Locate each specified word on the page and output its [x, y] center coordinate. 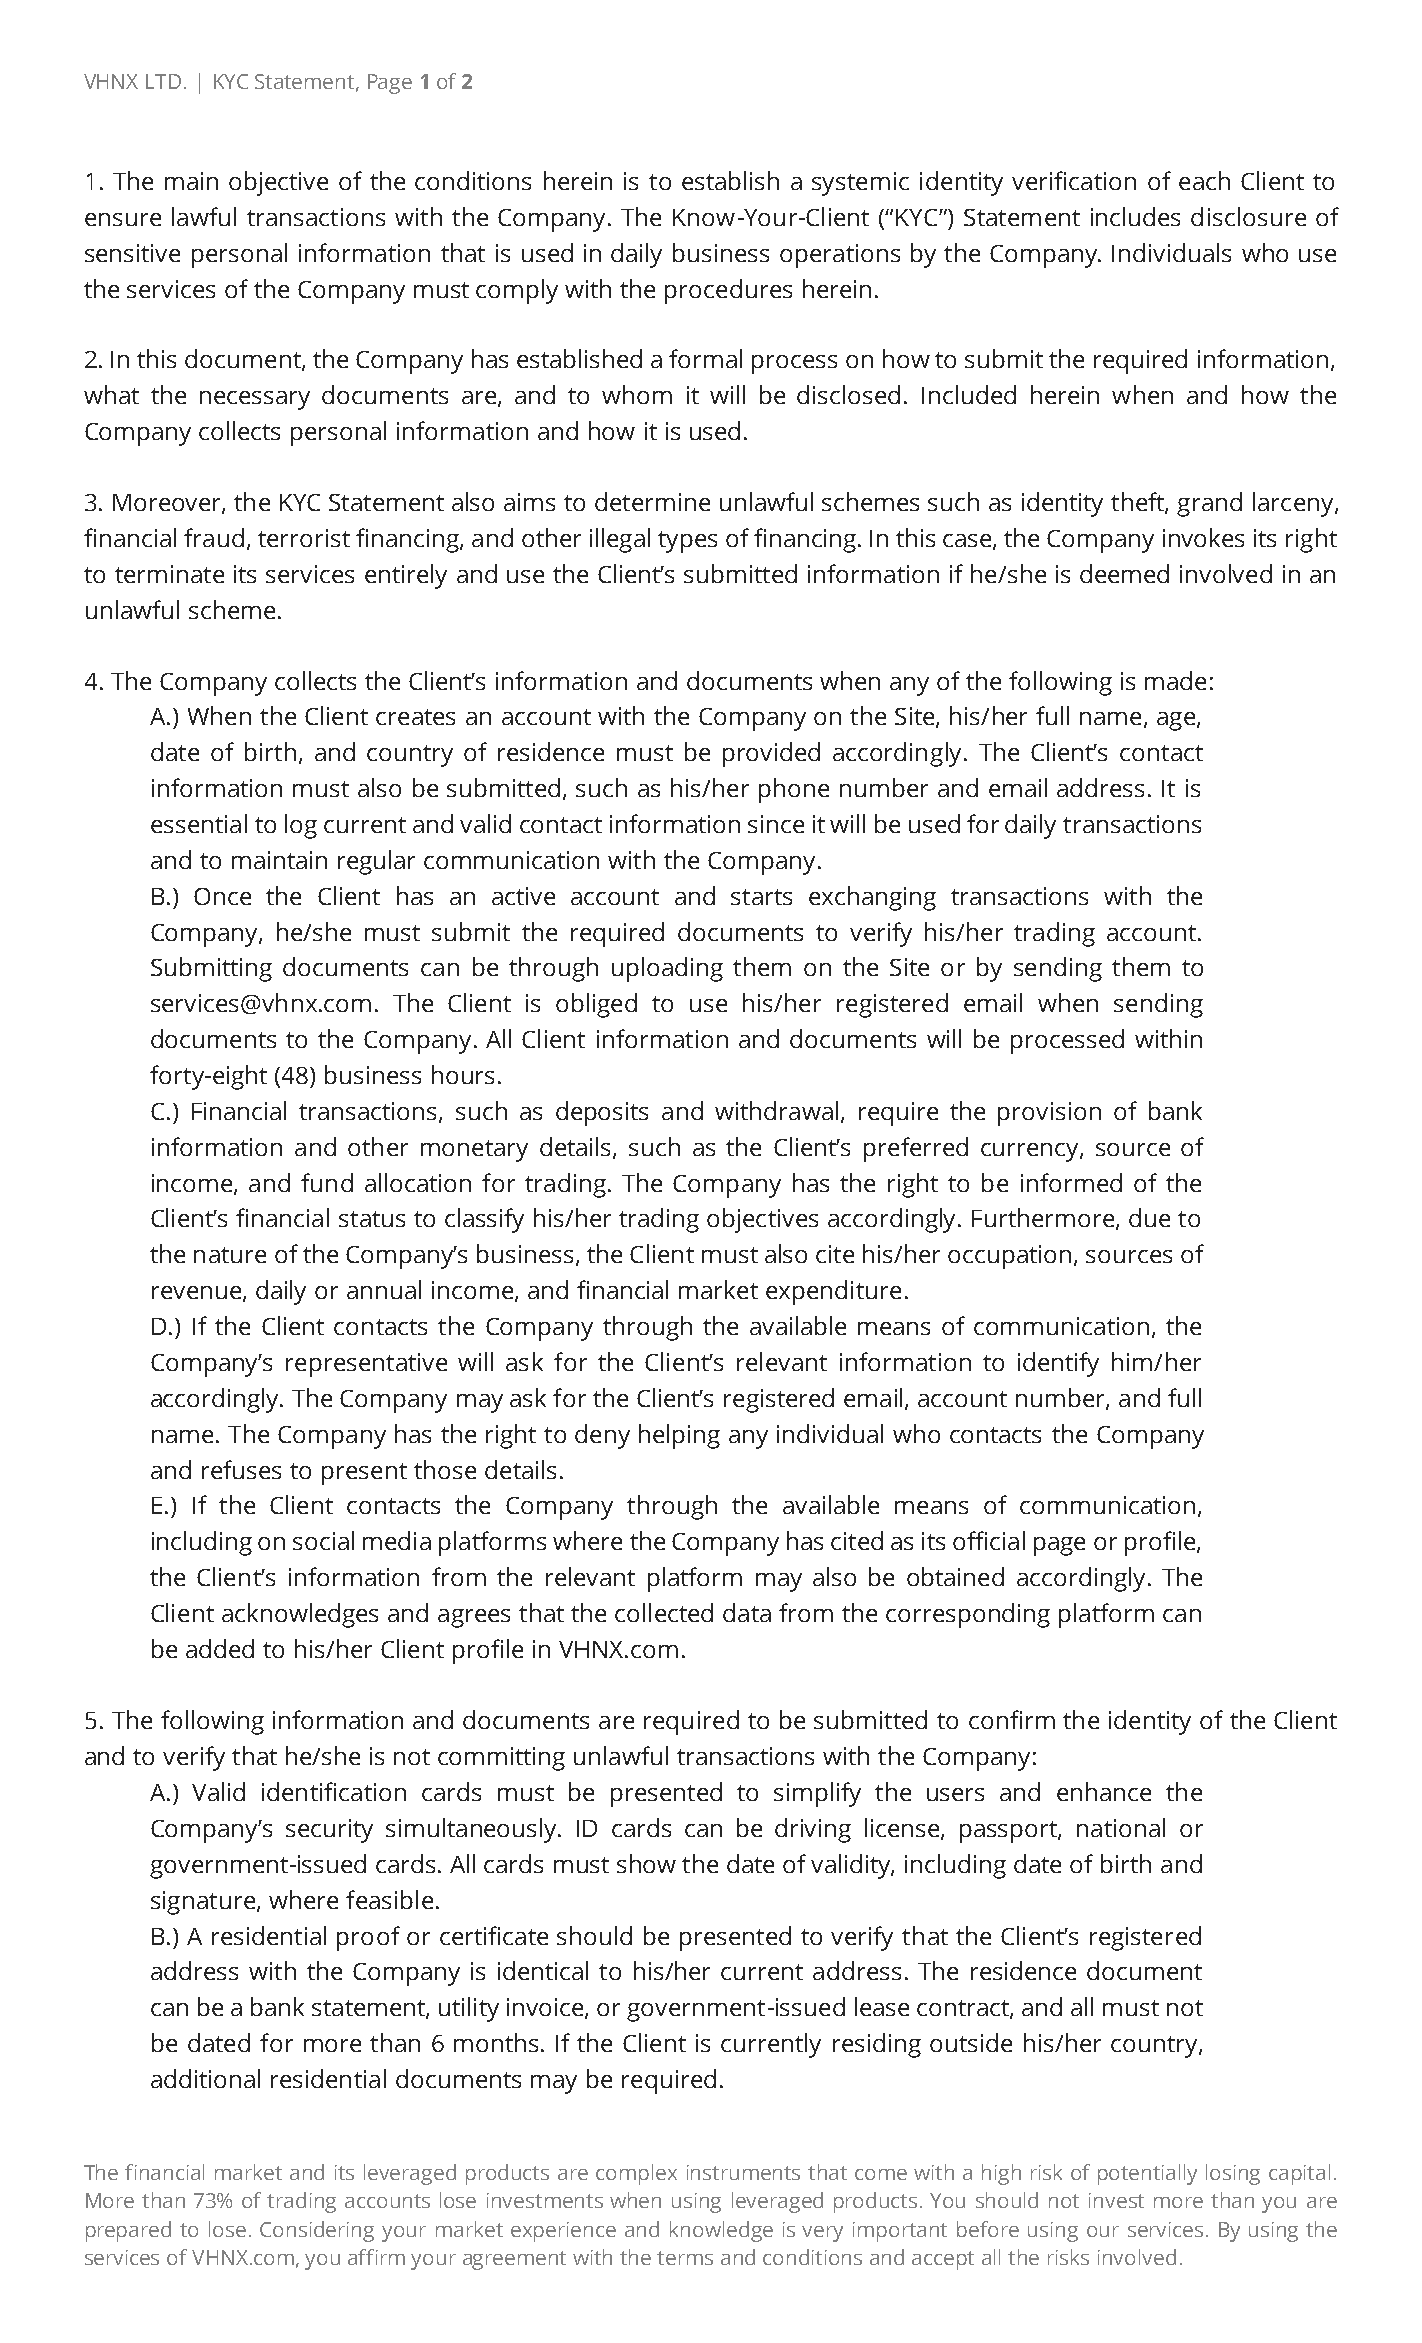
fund [327, 1182]
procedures [728, 291]
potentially [1147, 2174]
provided [771, 754]
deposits [602, 1113]
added [220, 1648]
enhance [1104, 1791]
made [1175, 680]
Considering [317, 2231]
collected [664, 1612]
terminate [169, 574]
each [1204, 180]
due [1149, 1217]
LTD [163, 81]
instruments [743, 2172]
